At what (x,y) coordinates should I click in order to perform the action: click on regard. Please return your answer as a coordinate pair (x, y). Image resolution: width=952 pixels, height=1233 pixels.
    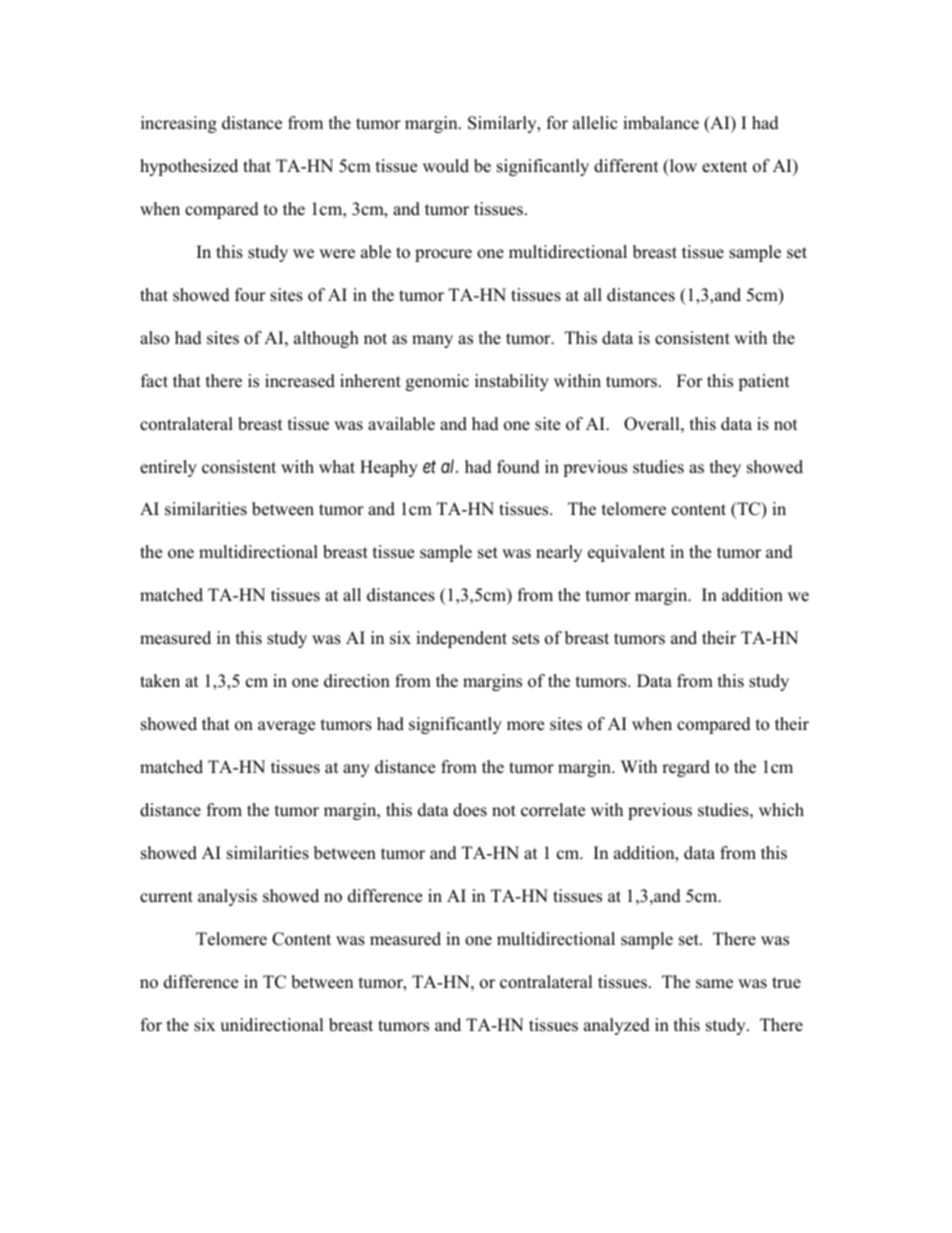
    Looking at the image, I should click on (686, 768).
